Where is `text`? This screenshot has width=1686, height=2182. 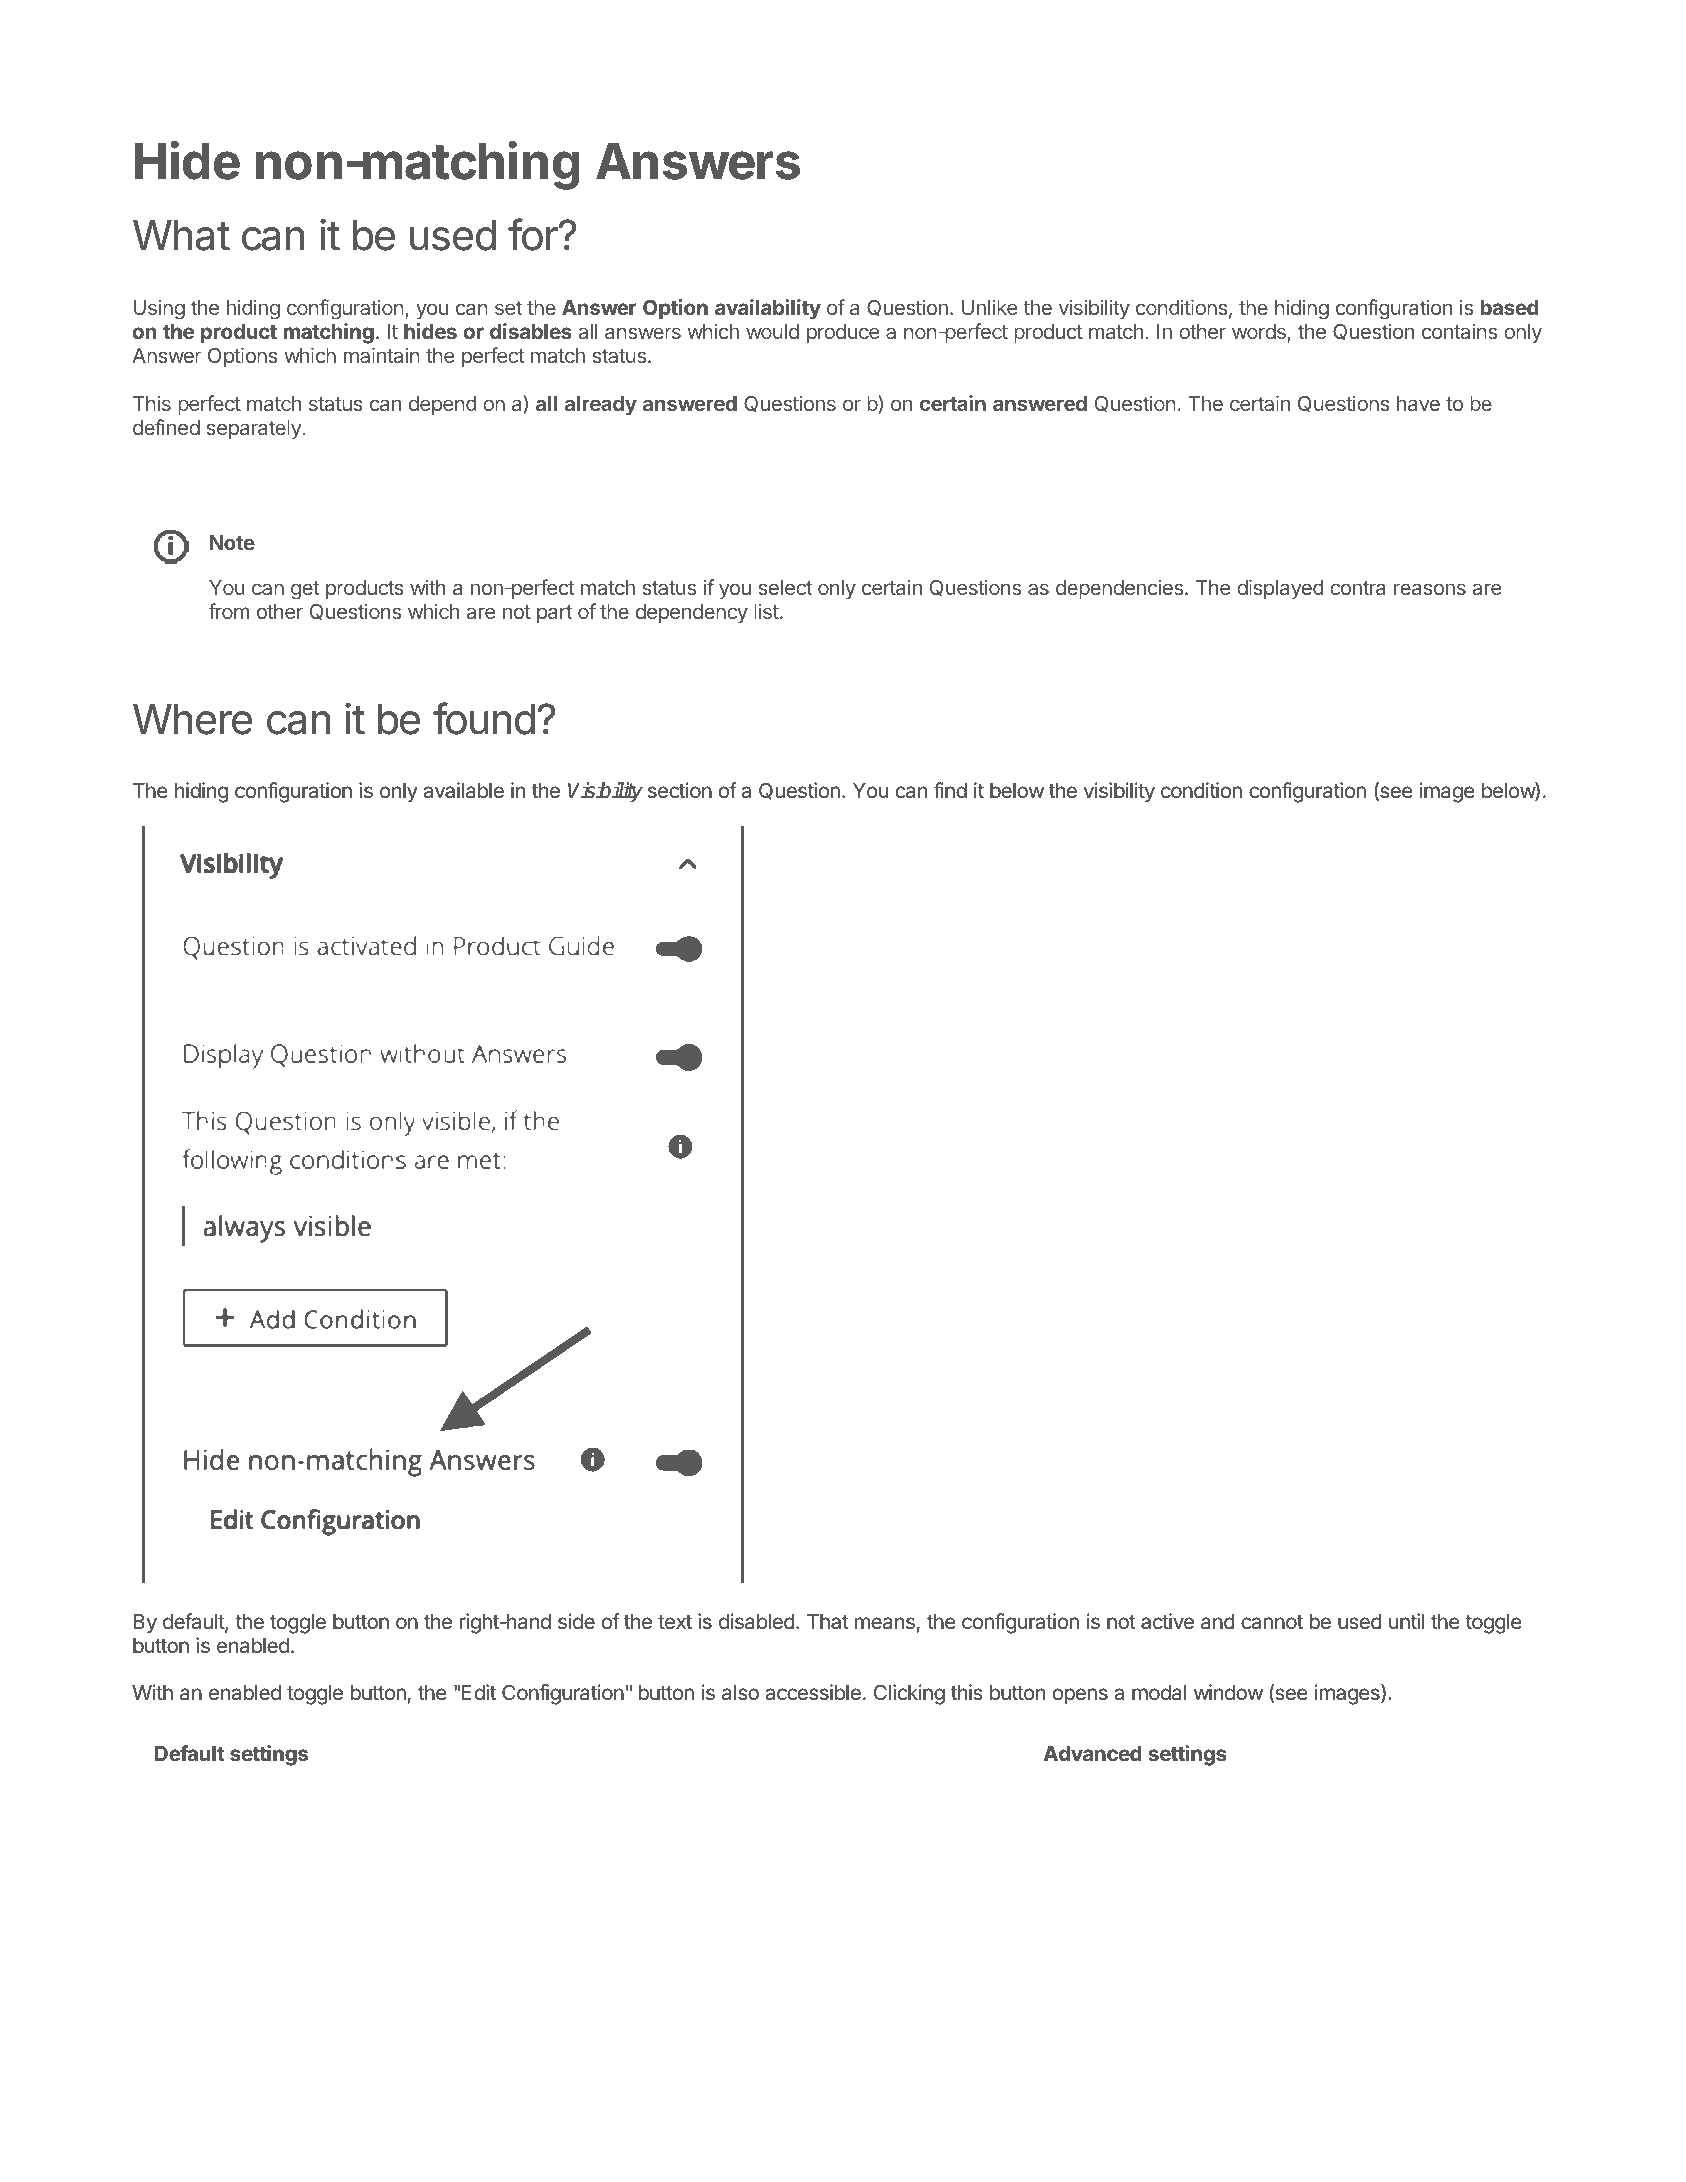 text is located at coordinates (675, 1622).
